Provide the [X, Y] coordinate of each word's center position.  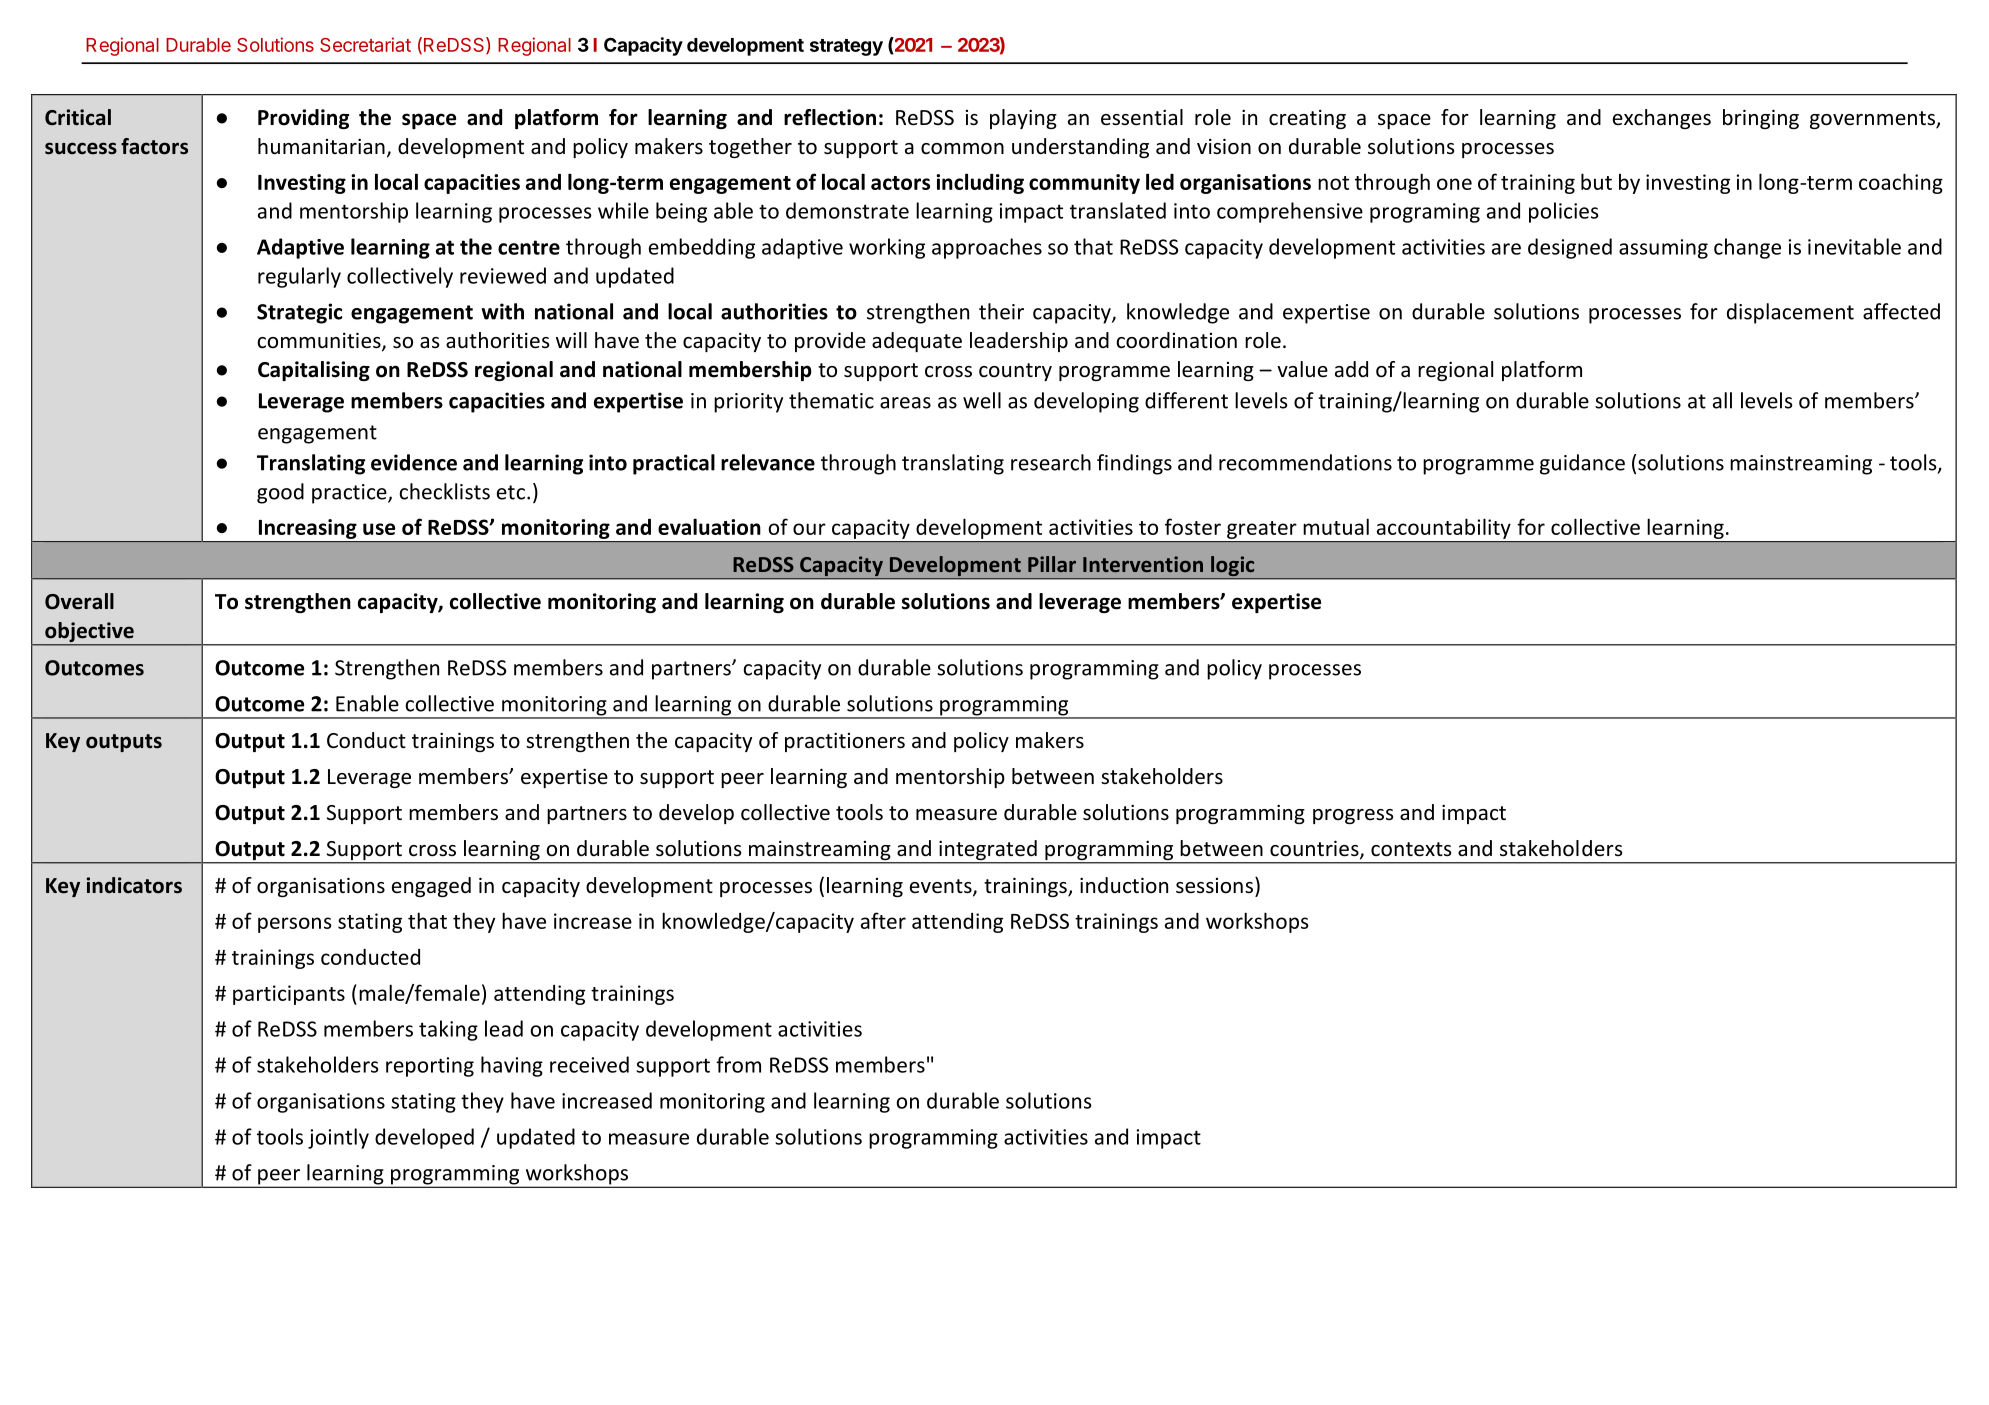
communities [320, 341]
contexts [1411, 849]
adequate [917, 342]
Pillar [1052, 564]
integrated [988, 851]
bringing [1761, 119]
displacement [1790, 313]
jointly [338, 1138]
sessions [1216, 885]
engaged [431, 887]
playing [1023, 119]
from [738, 1064]
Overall [79, 601]
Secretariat [365, 44]
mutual [1336, 526]
